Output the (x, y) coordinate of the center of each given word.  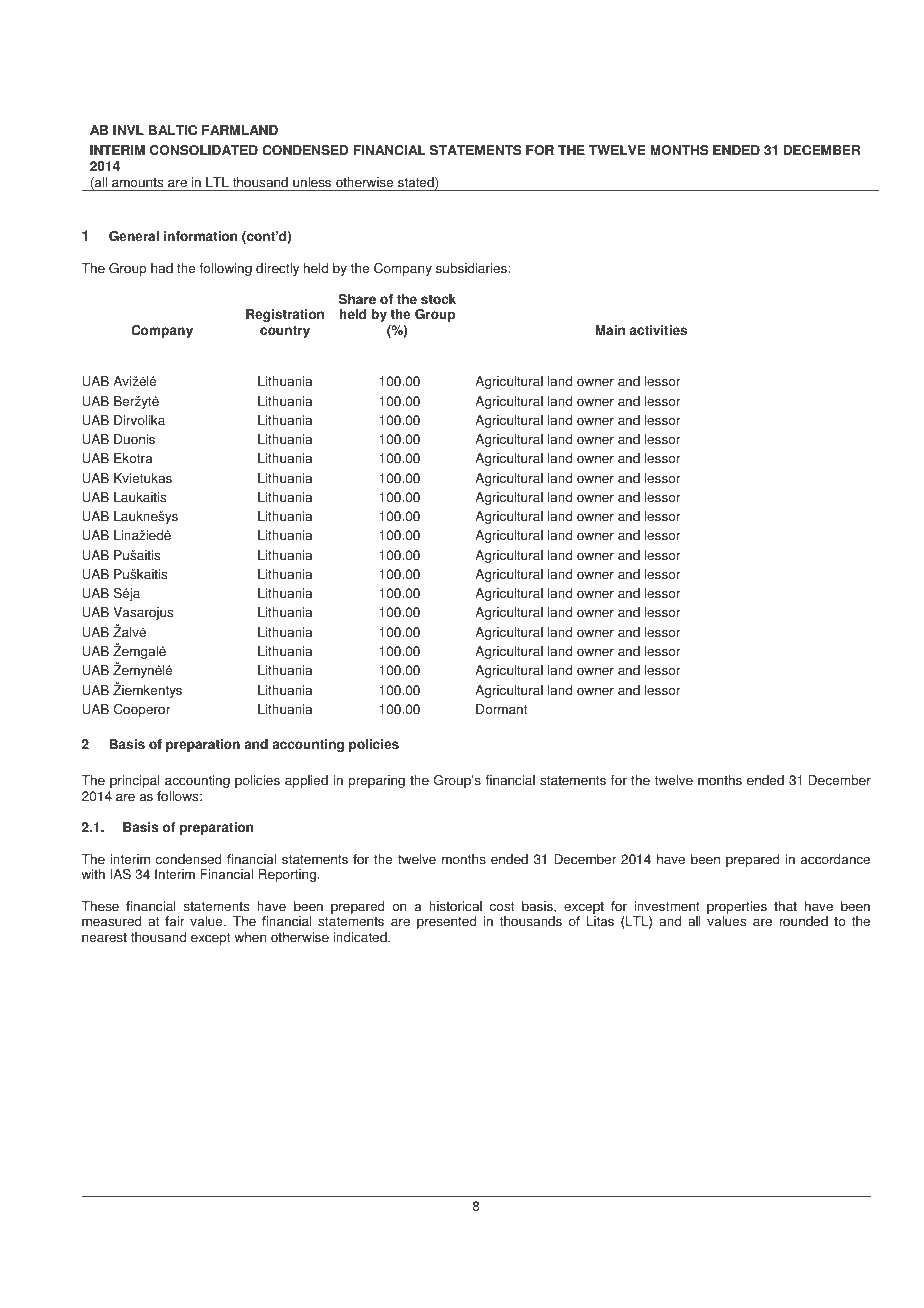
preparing (377, 781)
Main (610, 330)
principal (135, 781)
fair (175, 921)
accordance (835, 859)
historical (455, 906)
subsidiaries (472, 268)
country (285, 332)
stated (417, 183)
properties (737, 907)
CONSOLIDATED (204, 150)
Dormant (501, 709)
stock (438, 299)
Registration (285, 315)
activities (658, 330)
